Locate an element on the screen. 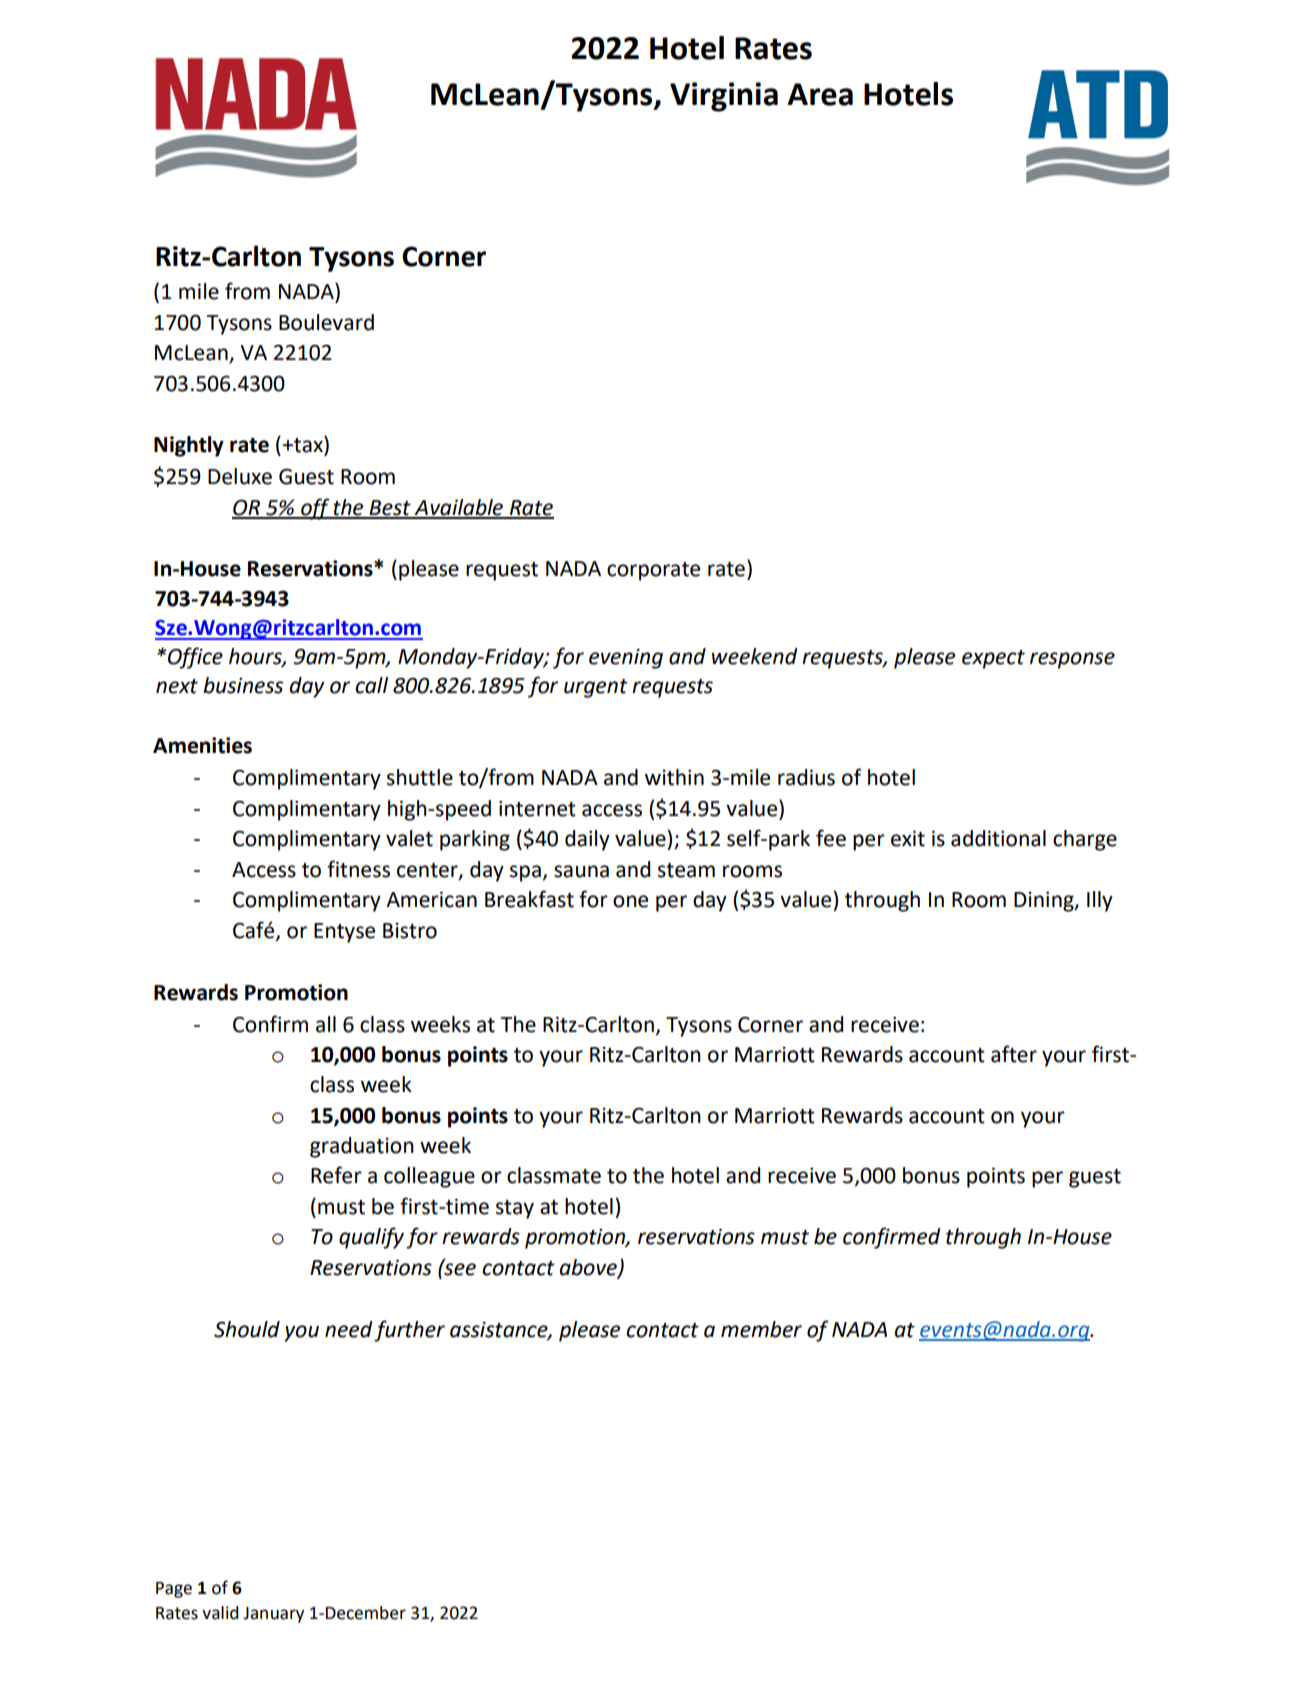  additional is located at coordinates (998, 838).
